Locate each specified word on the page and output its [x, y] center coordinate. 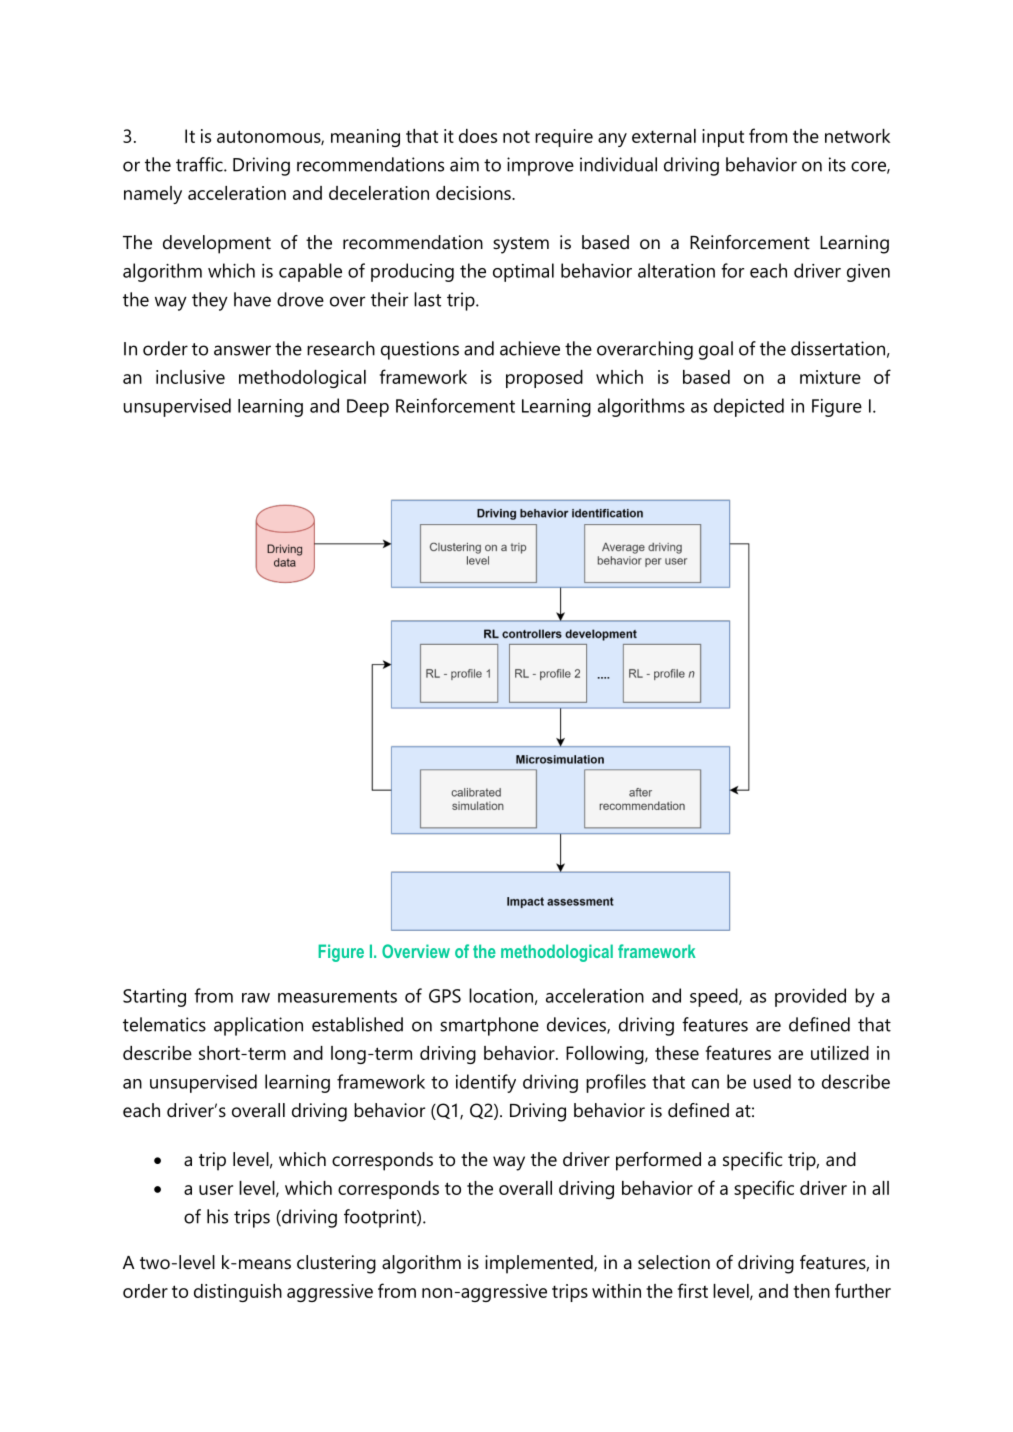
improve [540, 166]
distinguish [238, 1293]
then [811, 1291]
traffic [200, 164]
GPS [445, 996]
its [837, 164]
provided [810, 997]
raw [256, 998]
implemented [540, 1264]
